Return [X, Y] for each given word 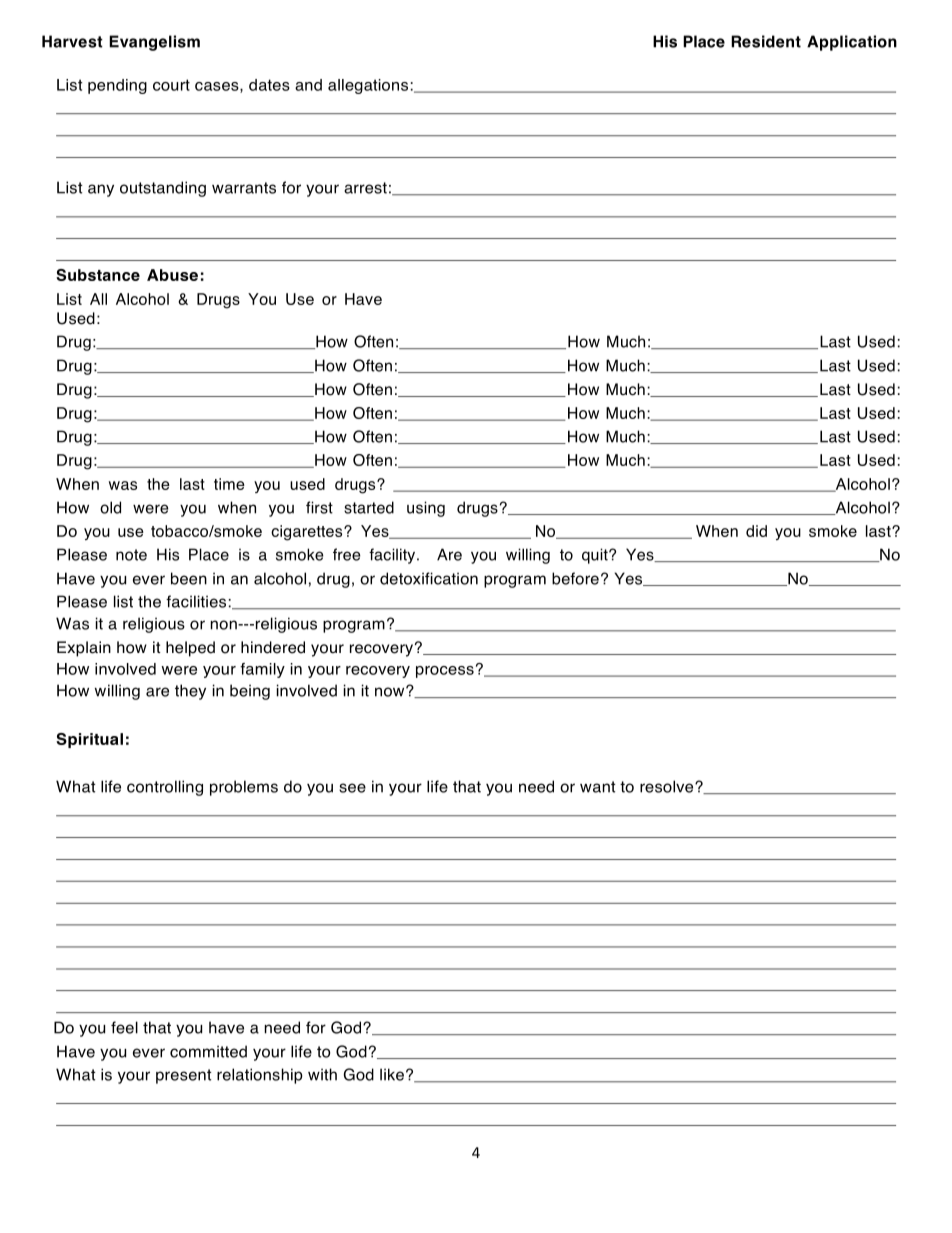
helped [190, 649]
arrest [365, 188]
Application [852, 43]
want [598, 787]
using [426, 509]
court [171, 85]
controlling [165, 788]
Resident [766, 41]
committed [208, 1051]
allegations [368, 86]
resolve [668, 786]
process [445, 672]
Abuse [172, 275]
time [229, 484]
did [756, 531]
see [352, 788]
